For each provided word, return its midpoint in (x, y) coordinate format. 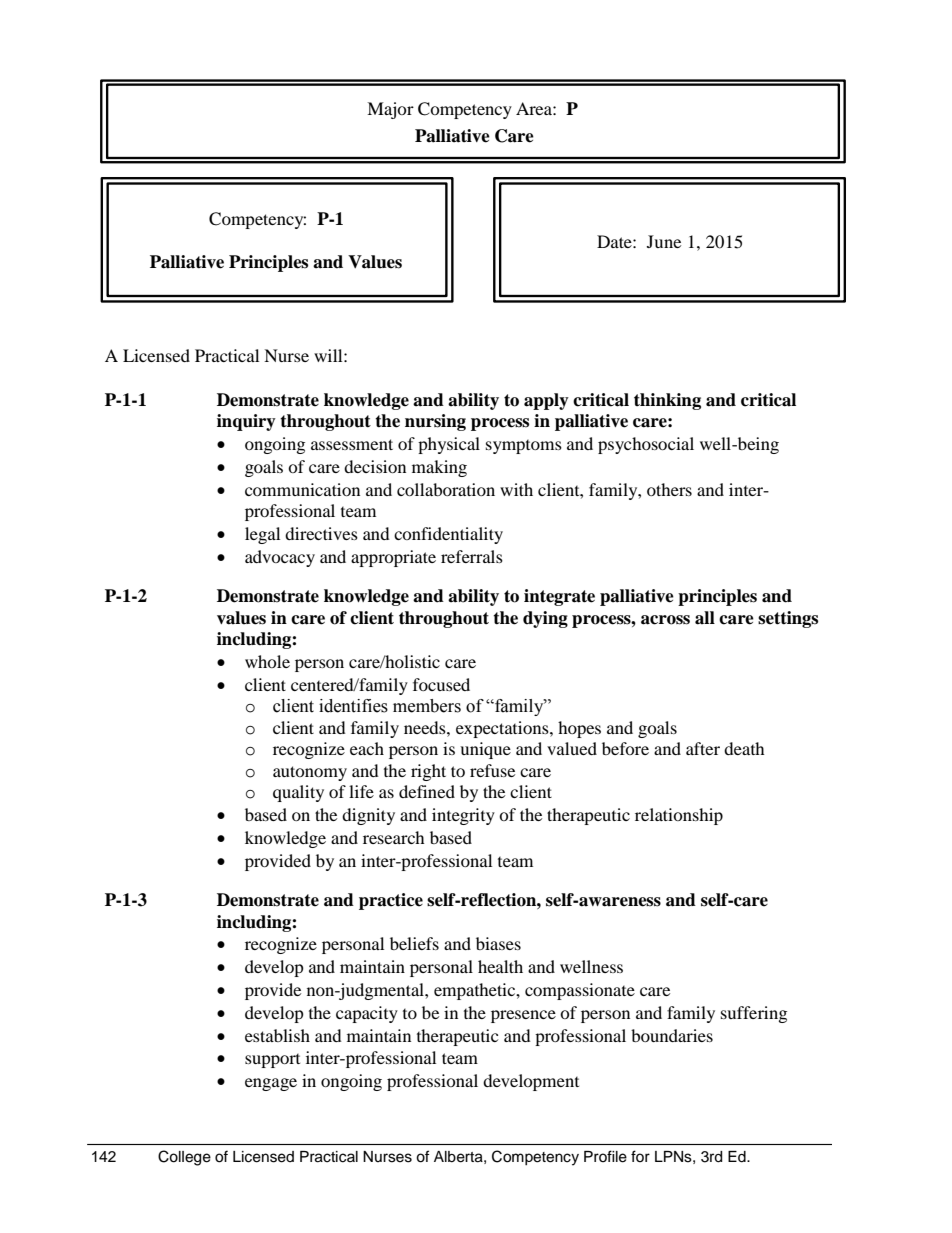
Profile (605, 1156)
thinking (667, 401)
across (665, 620)
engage (271, 1084)
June (664, 241)
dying (545, 619)
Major (390, 110)
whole (267, 661)
